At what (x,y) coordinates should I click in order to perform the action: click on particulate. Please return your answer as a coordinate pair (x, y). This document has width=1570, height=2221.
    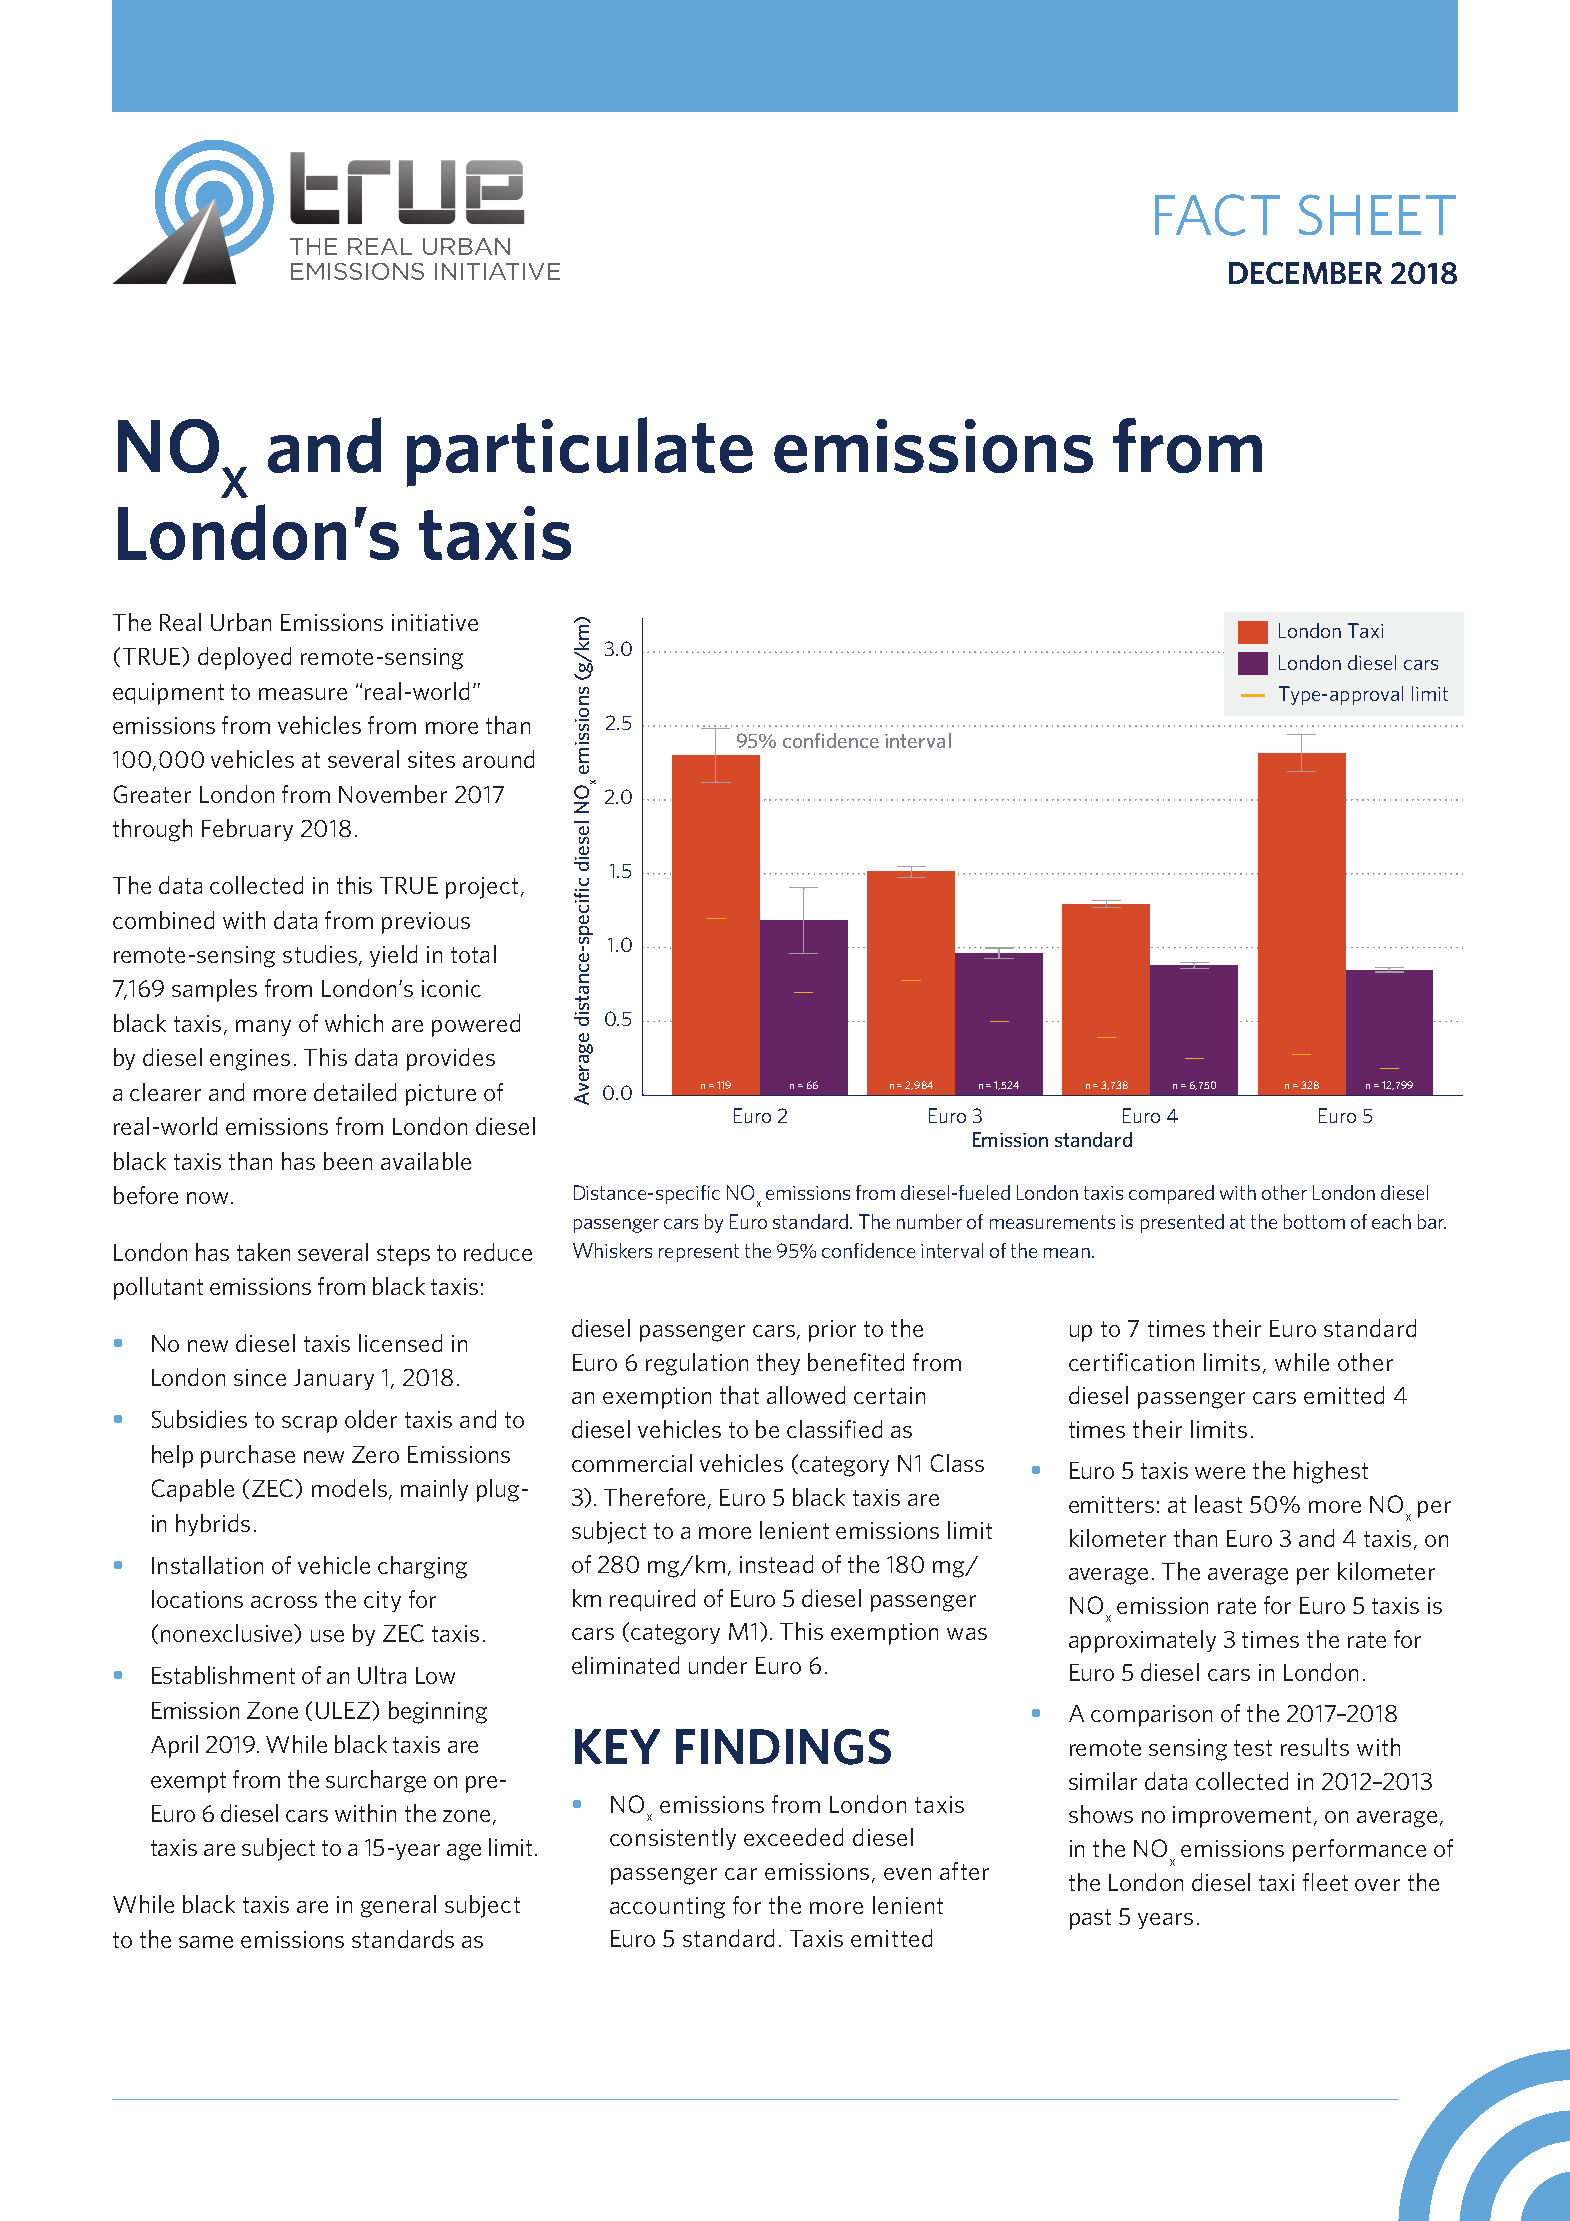
    Looking at the image, I should click on (580, 452).
